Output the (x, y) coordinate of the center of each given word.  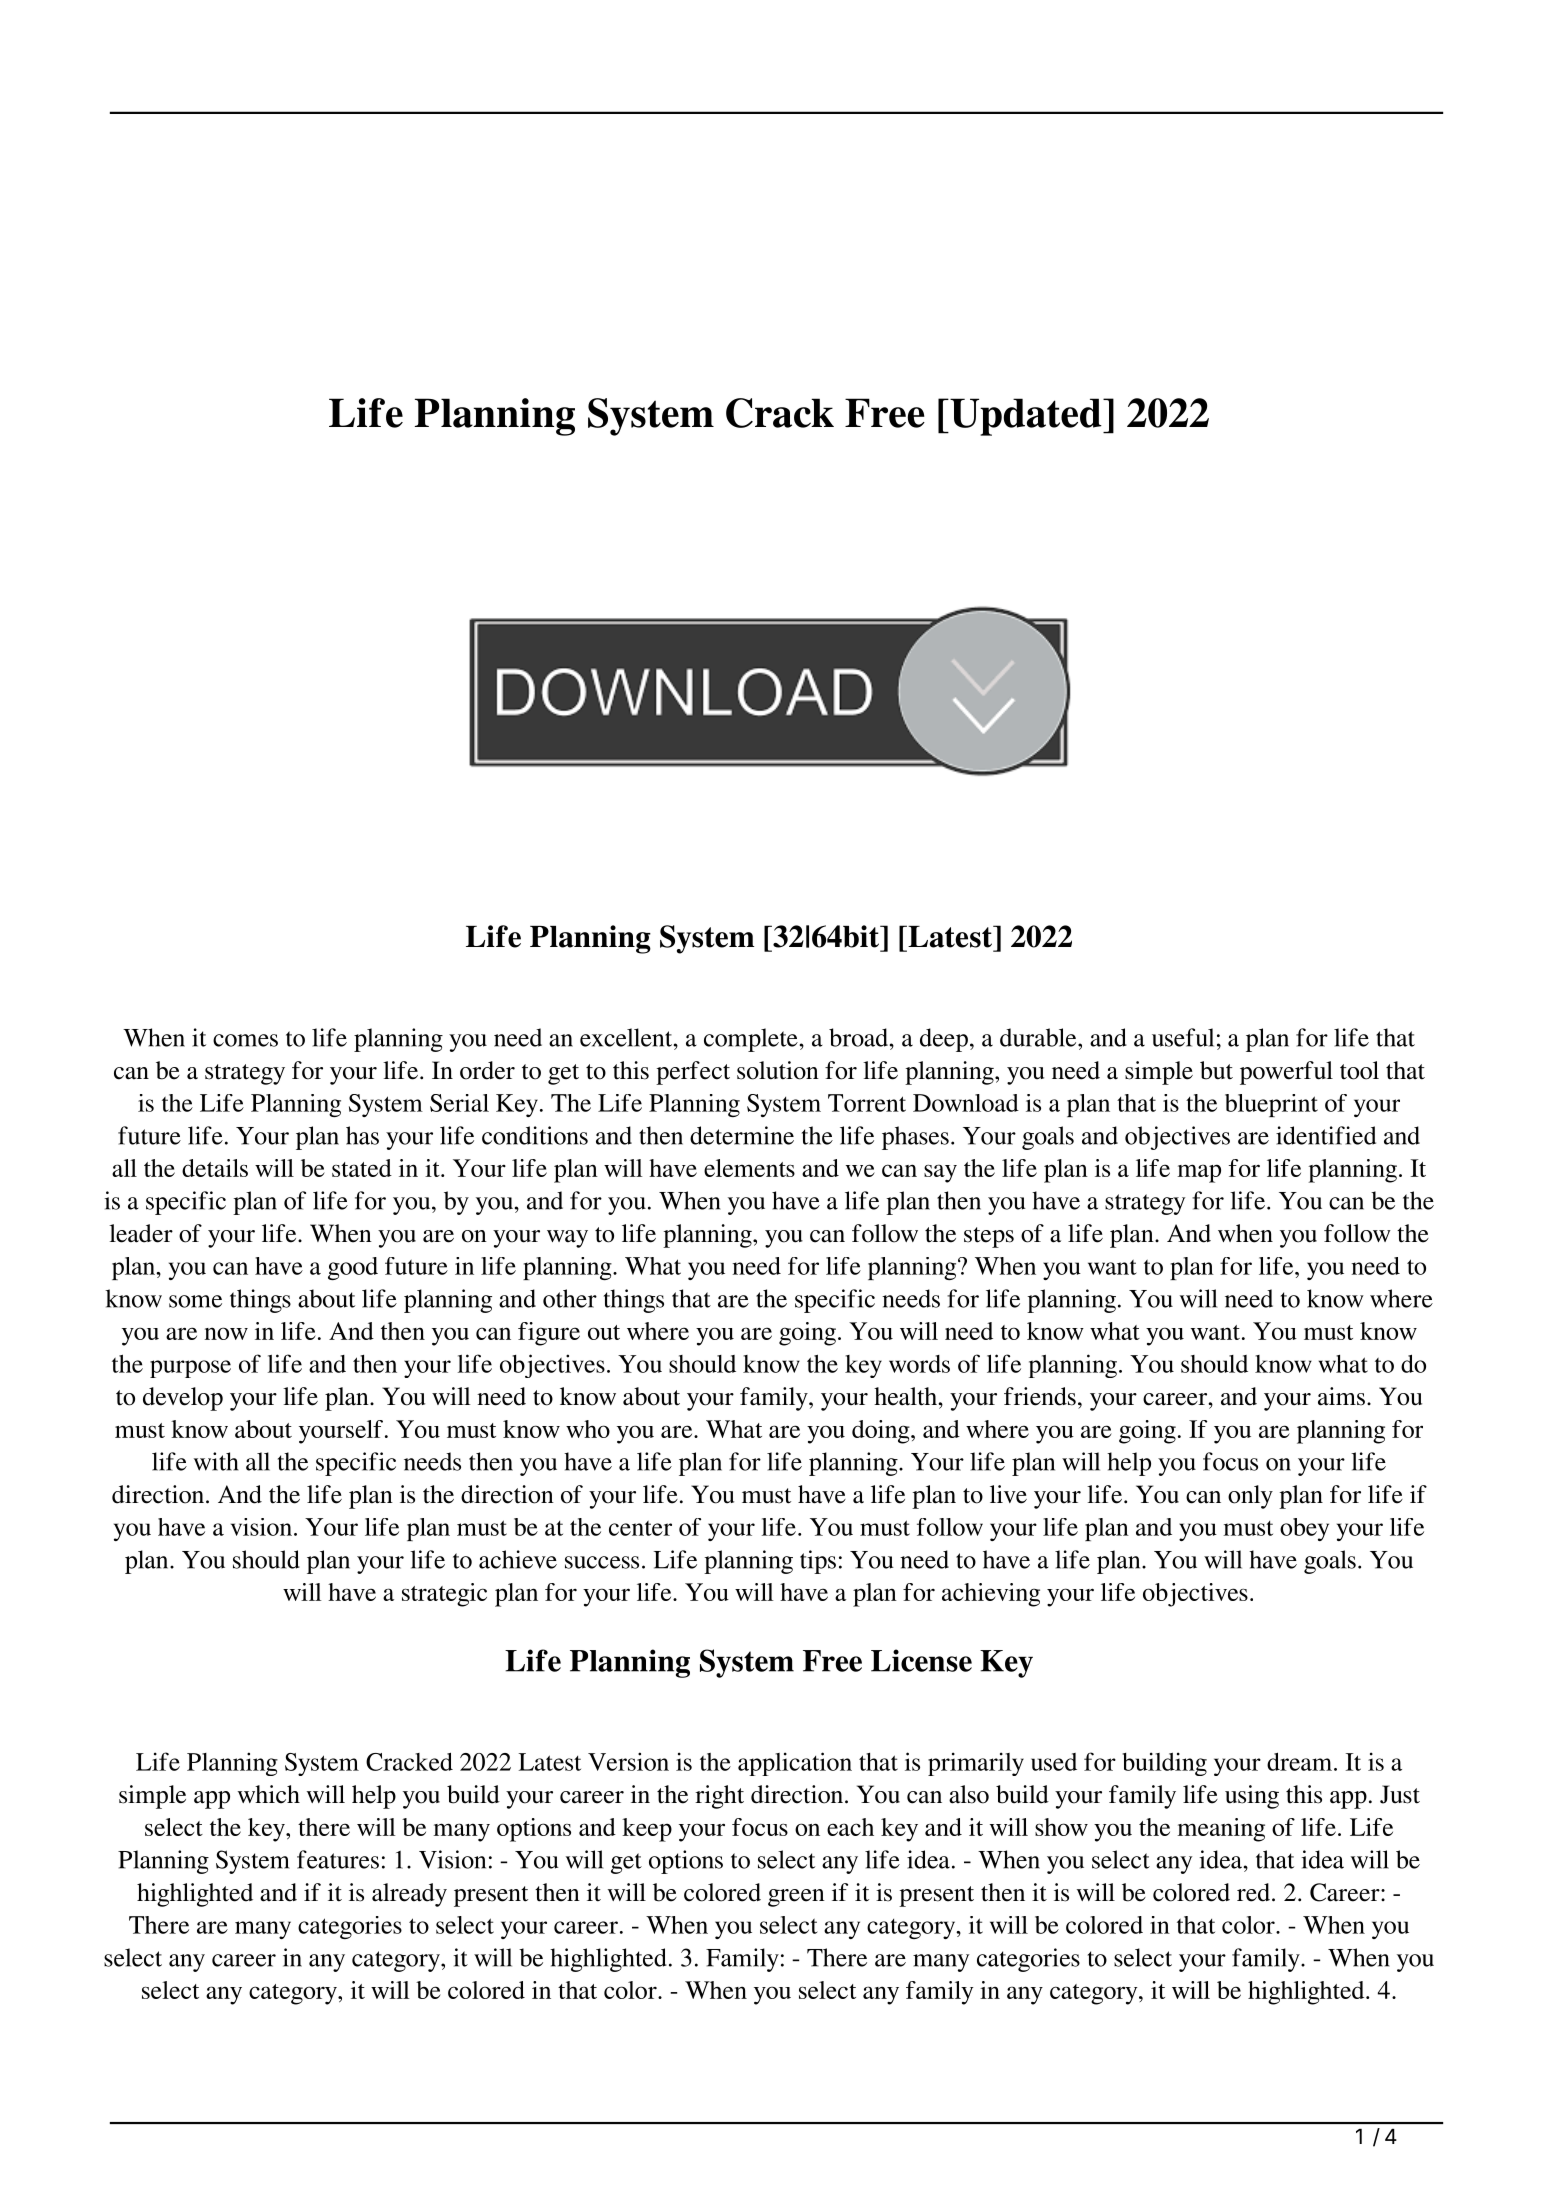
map (1199, 1173)
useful (1183, 1037)
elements (749, 1168)
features (338, 1859)
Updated (1026, 417)
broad (860, 1037)
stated (362, 1168)
